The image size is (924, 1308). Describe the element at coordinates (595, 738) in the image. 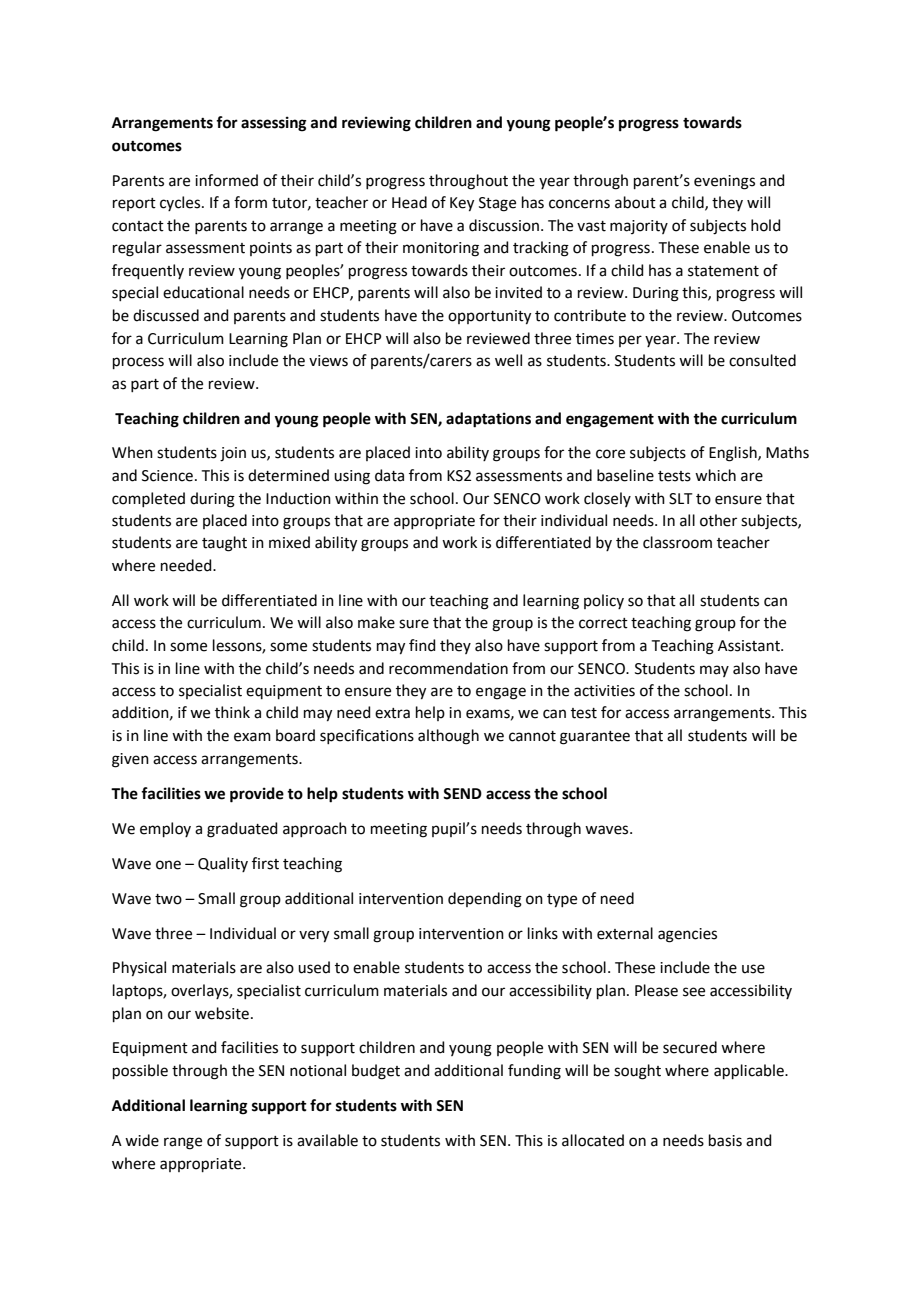

I see `guarantee` at that location.
